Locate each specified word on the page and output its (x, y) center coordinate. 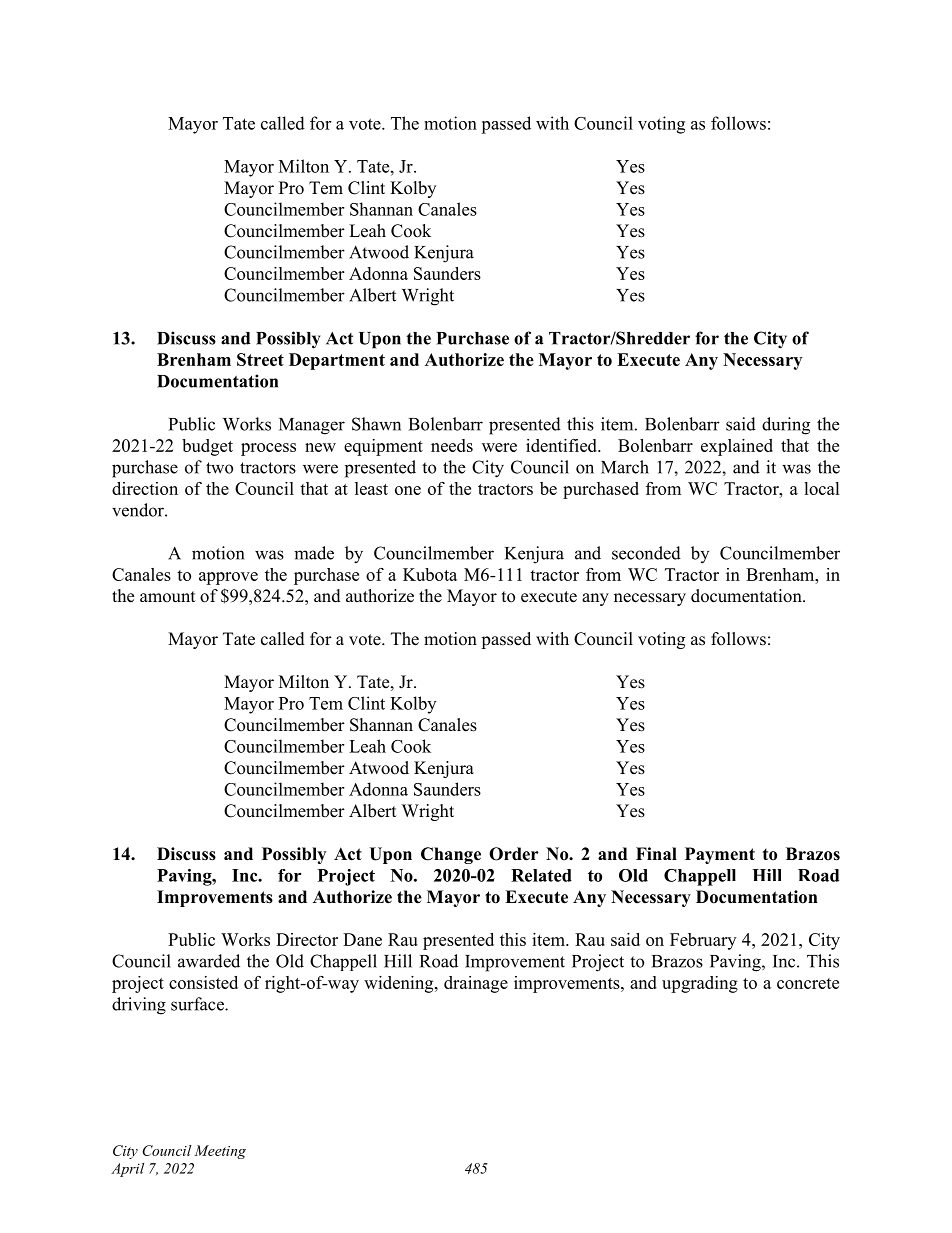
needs (452, 445)
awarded (209, 961)
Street (260, 359)
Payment (720, 855)
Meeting (220, 1152)
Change (451, 855)
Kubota (430, 574)
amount (167, 597)
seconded (646, 553)
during (786, 426)
